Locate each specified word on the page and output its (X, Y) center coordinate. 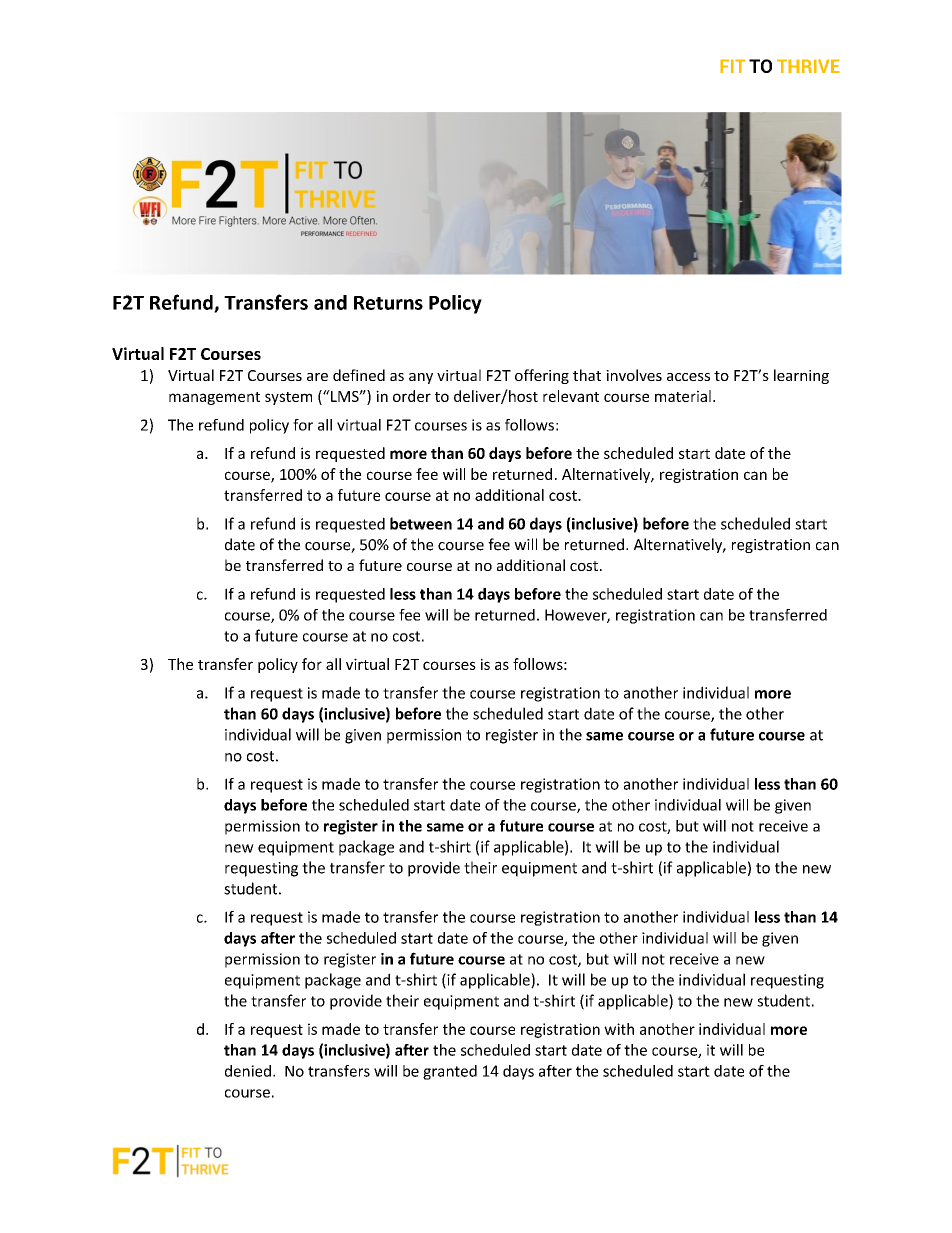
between (421, 523)
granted (450, 1072)
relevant (571, 396)
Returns (388, 303)
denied (248, 1071)
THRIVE (808, 66)
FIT (733, 66)
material (683, 396)
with (619, 1029)
